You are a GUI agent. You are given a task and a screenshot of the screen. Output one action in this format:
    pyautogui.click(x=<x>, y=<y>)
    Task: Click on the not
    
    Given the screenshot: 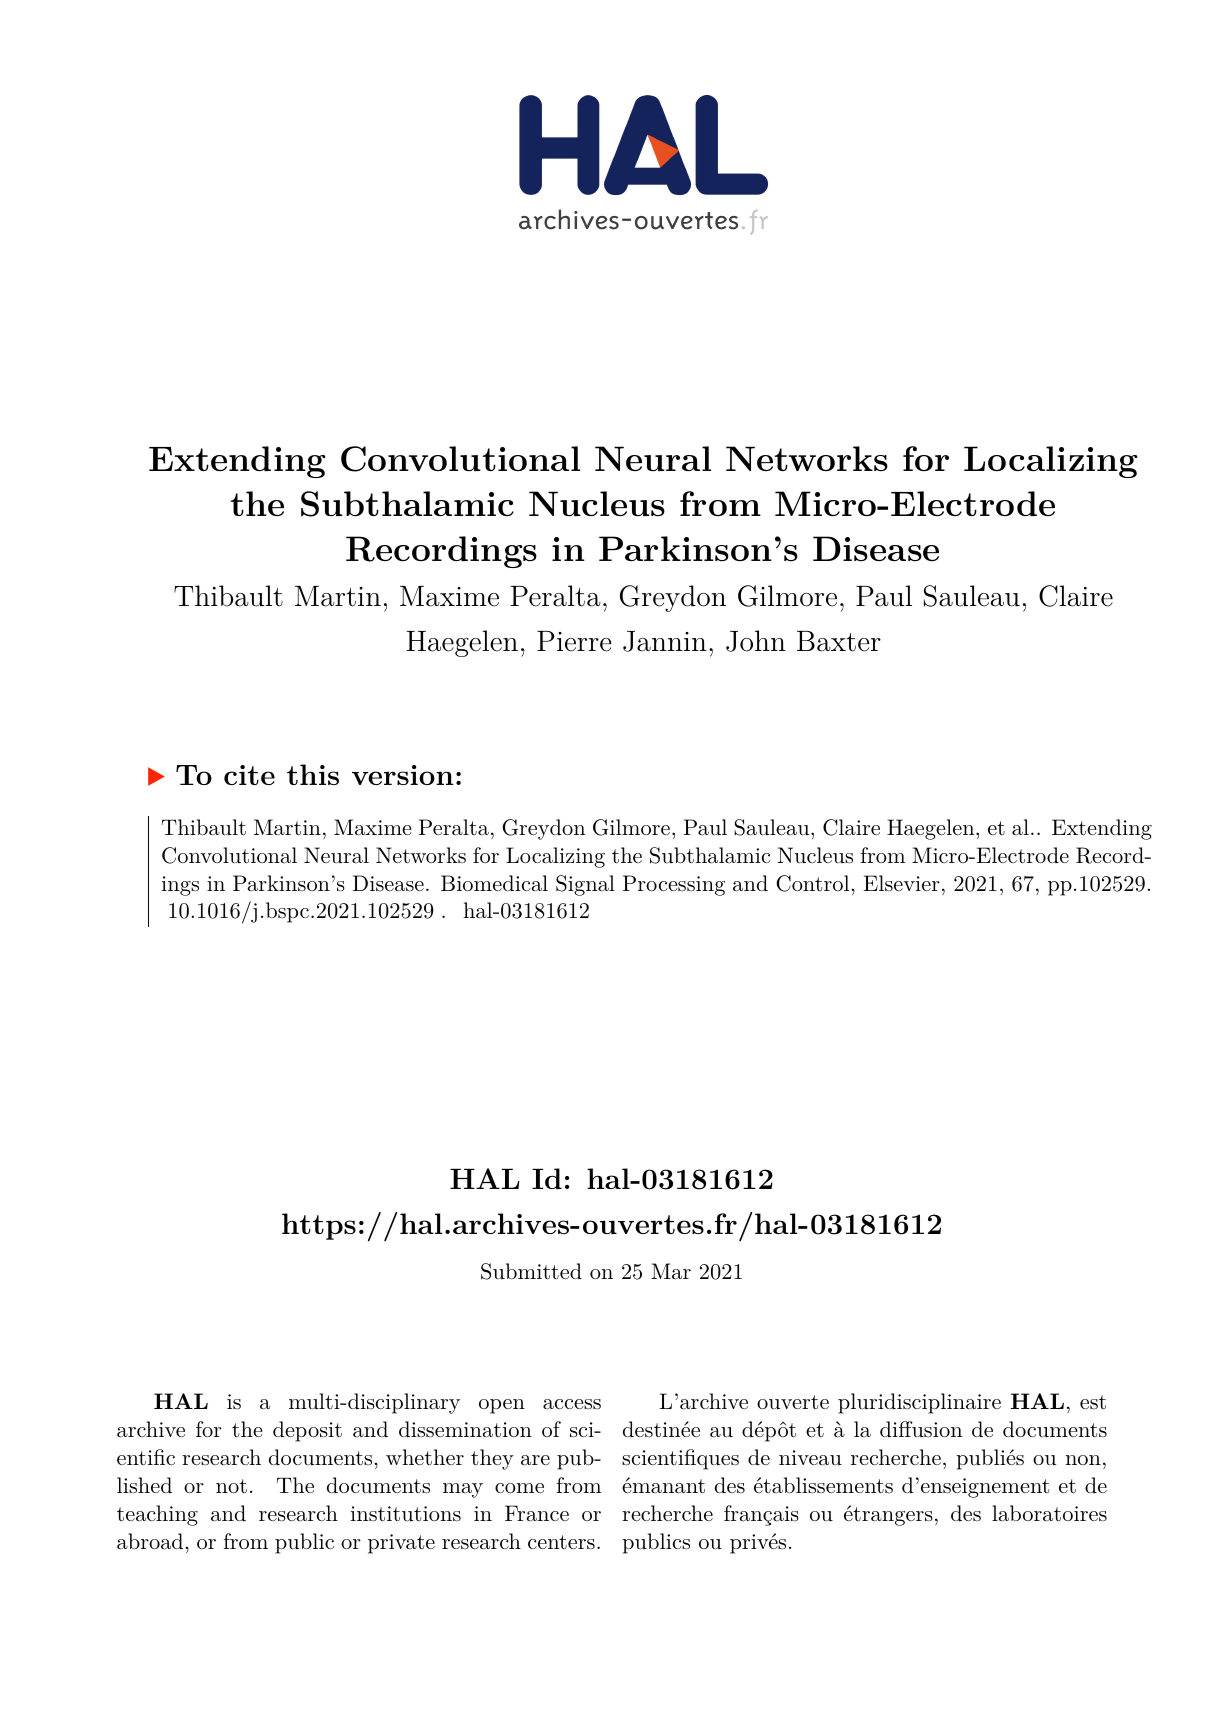 What is the action you would take?
    pyautogui.click(x=231, y=1486)
